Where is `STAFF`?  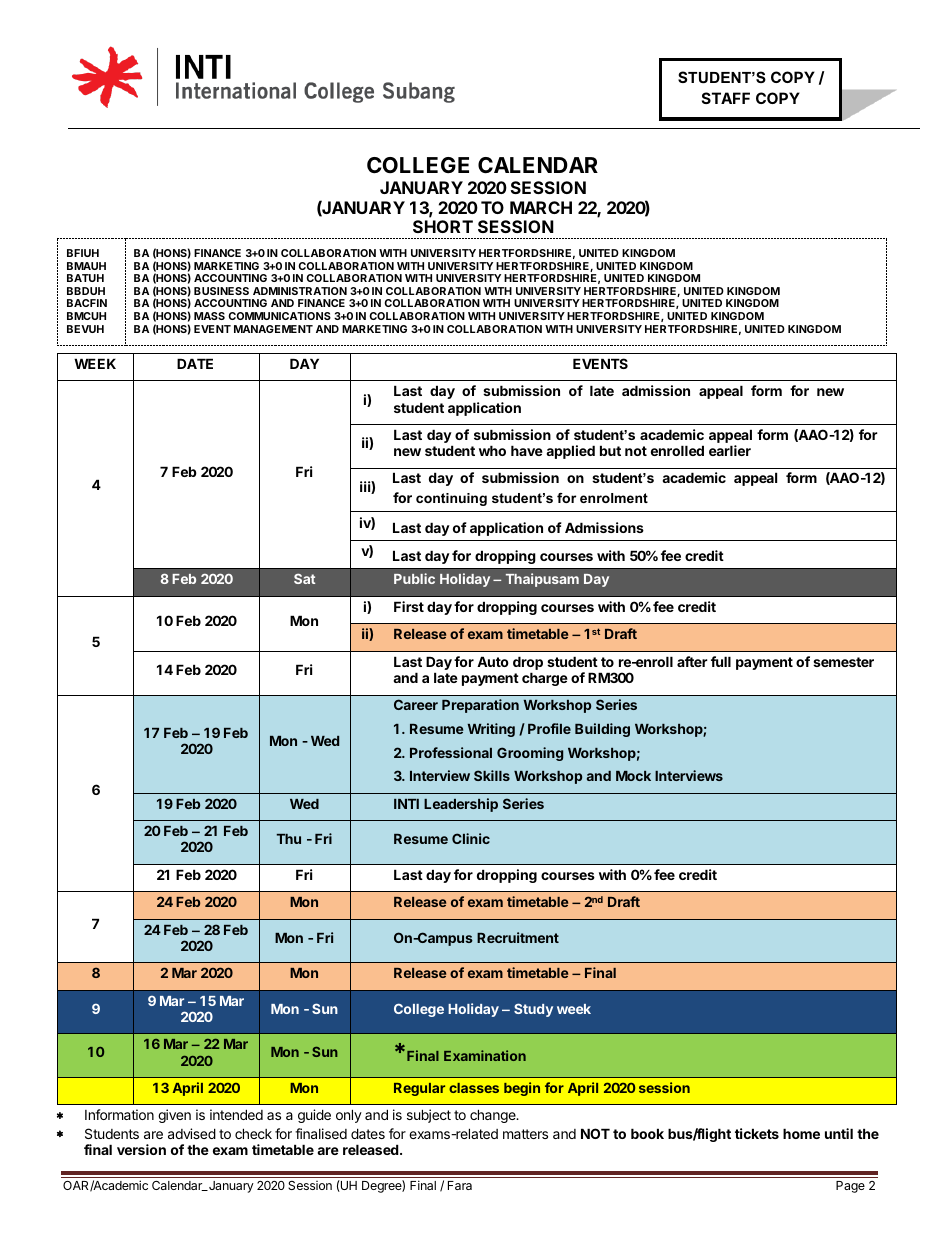 STAFF is located at coordinates (726, 98).
